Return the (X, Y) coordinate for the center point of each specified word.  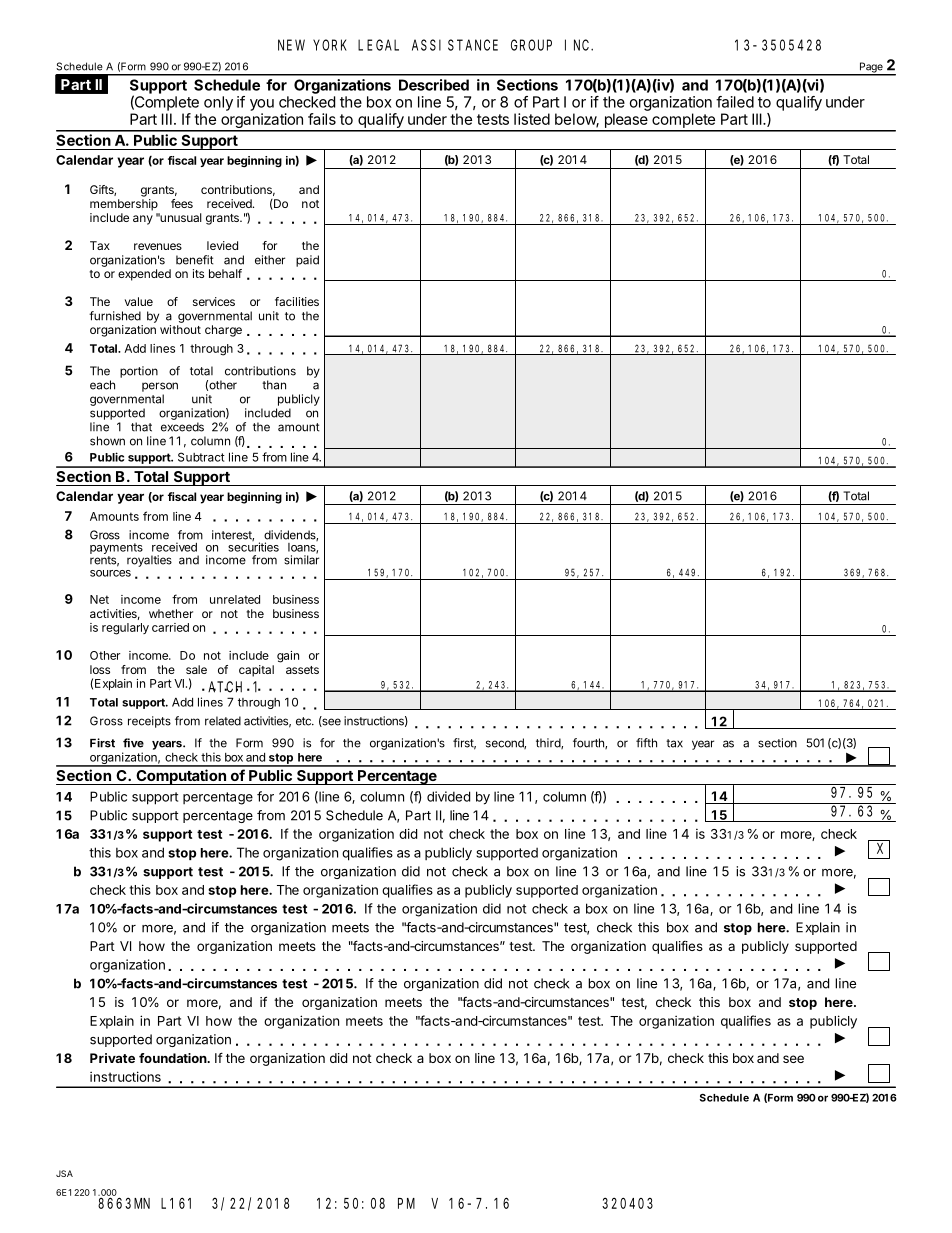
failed (735, 102)
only (218, 103)
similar (301, 559)
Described (434, 85)
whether (171, 613)
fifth (646, 743)
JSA (64, 1173)
